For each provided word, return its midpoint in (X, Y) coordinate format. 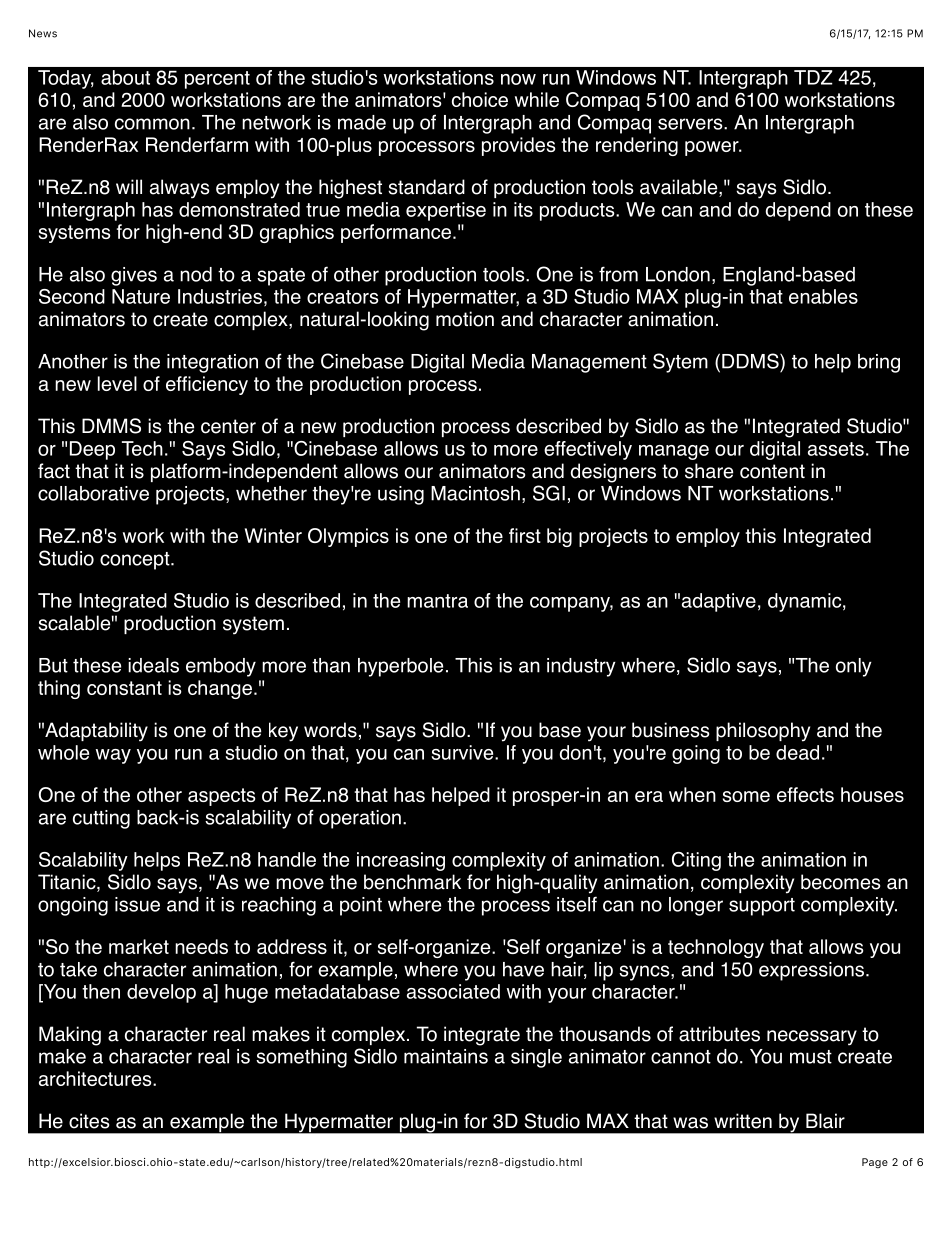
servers (691, 124)
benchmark (412, 882)
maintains (446, 1056)
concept (136, 561)
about (125, 77)
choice (480, 99)
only (854, 667)
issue (137, 904)
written (743, 1121)
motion (465, 319)
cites (89, 1121)
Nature (141, 296)
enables (823, 296)
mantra (437, 601)
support (762, 907)
